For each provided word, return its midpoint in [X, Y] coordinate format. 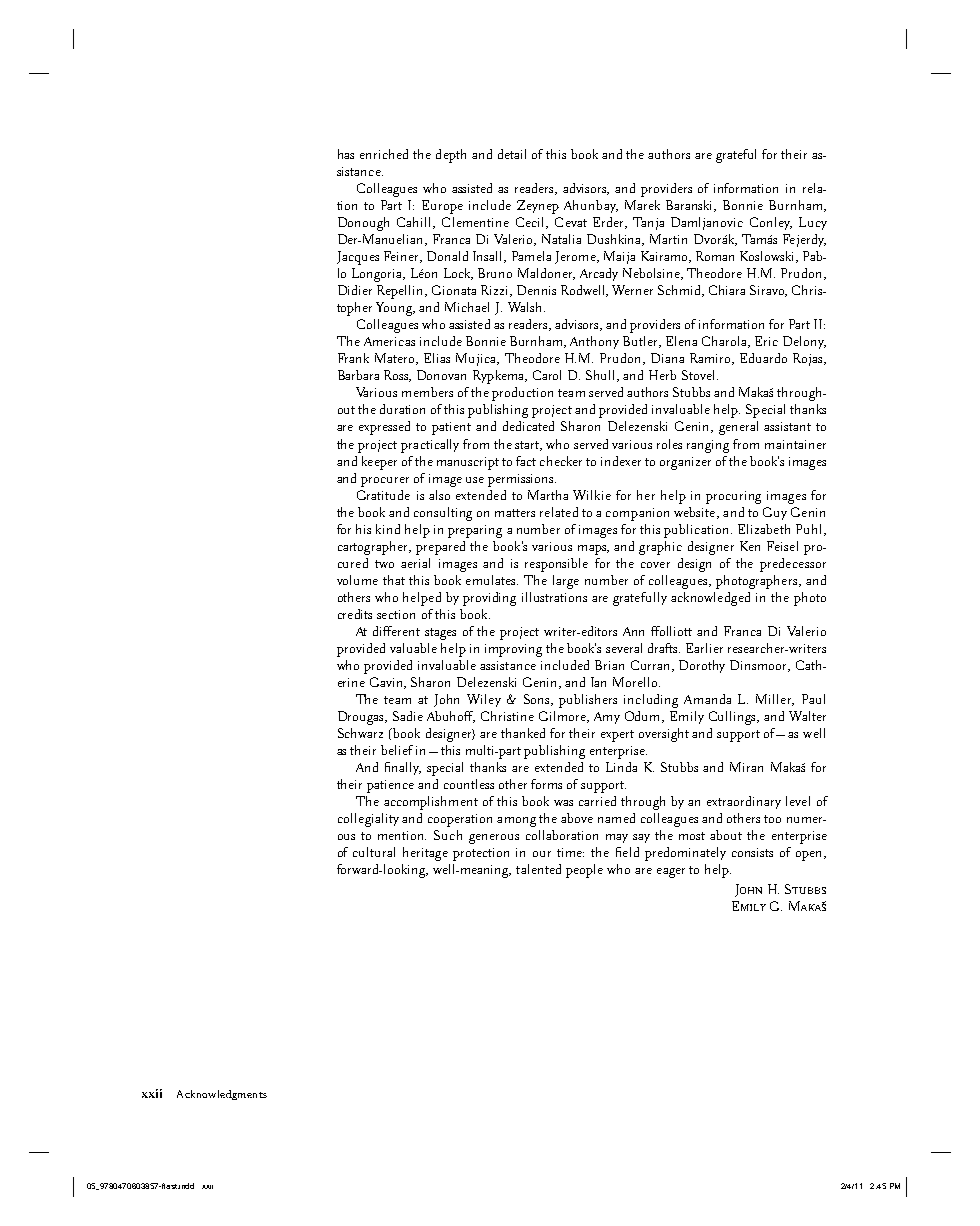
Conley [771, 223]
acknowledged [710, 599]
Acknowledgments [222, 1095]
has [346, 154]
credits [355, 614]
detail [512, 154]
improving [513, 650]
